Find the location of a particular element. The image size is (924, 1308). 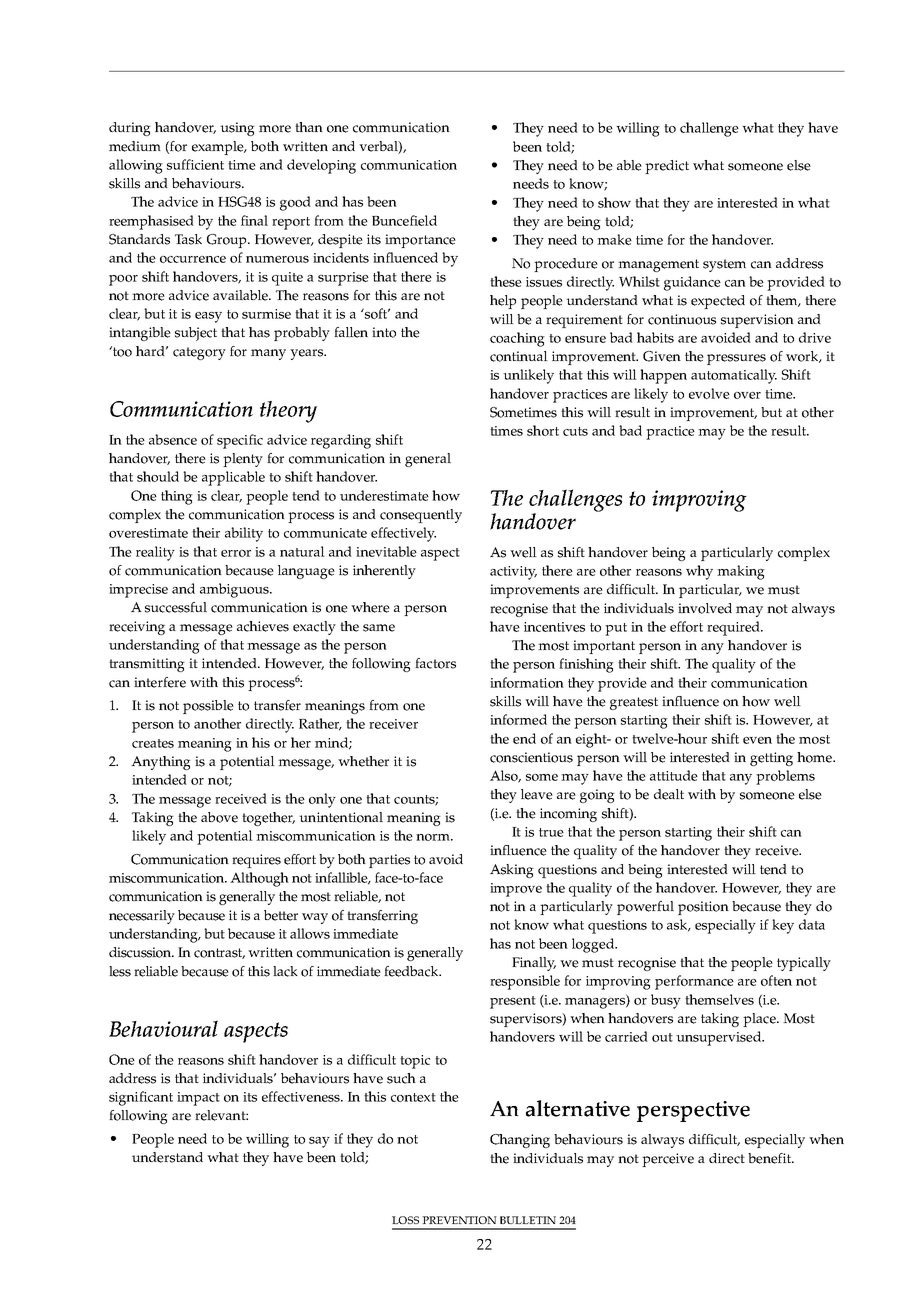

importance is located at coordinates (420, 241).
